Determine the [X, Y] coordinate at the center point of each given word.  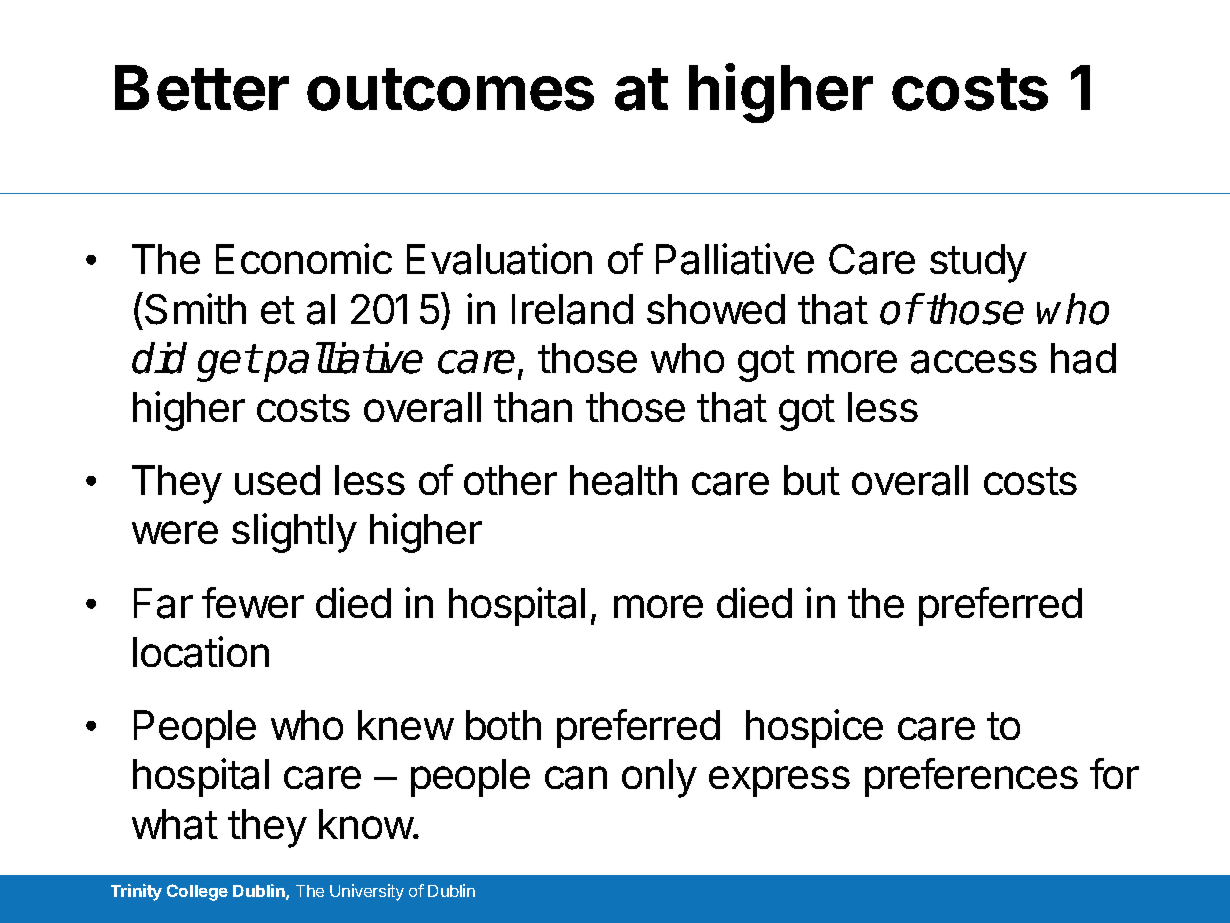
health [623, 480]
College [197, 892]
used [277, 480]
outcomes [450, 89]
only [659, 778]
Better [202, 88]
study [978, 263]
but [812, 480]
